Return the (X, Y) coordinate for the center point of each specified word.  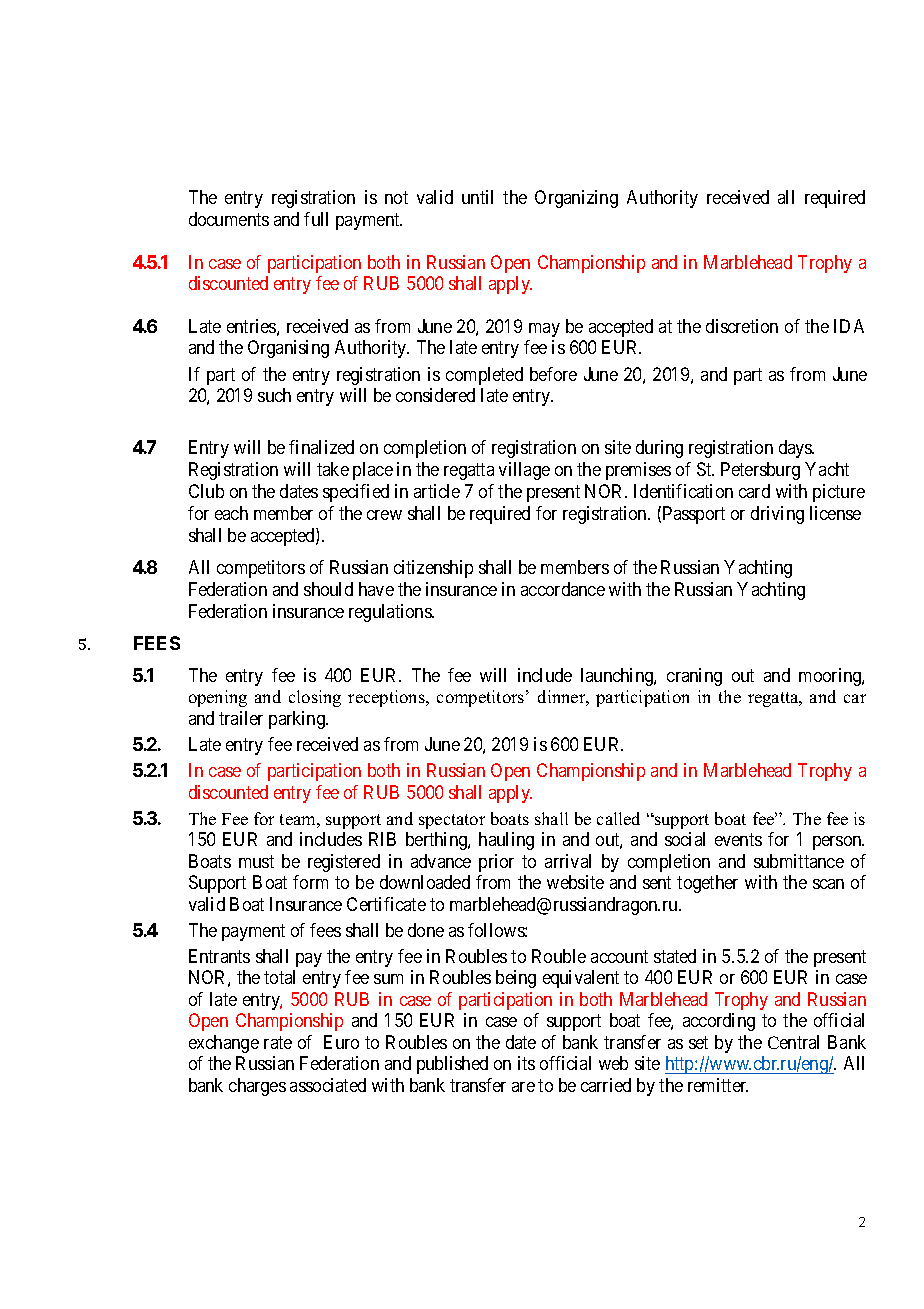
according (719, 1022)
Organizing (576, 199)
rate (278, 1042)
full (316, 219)
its (526, 1063)
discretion (742, 326)
